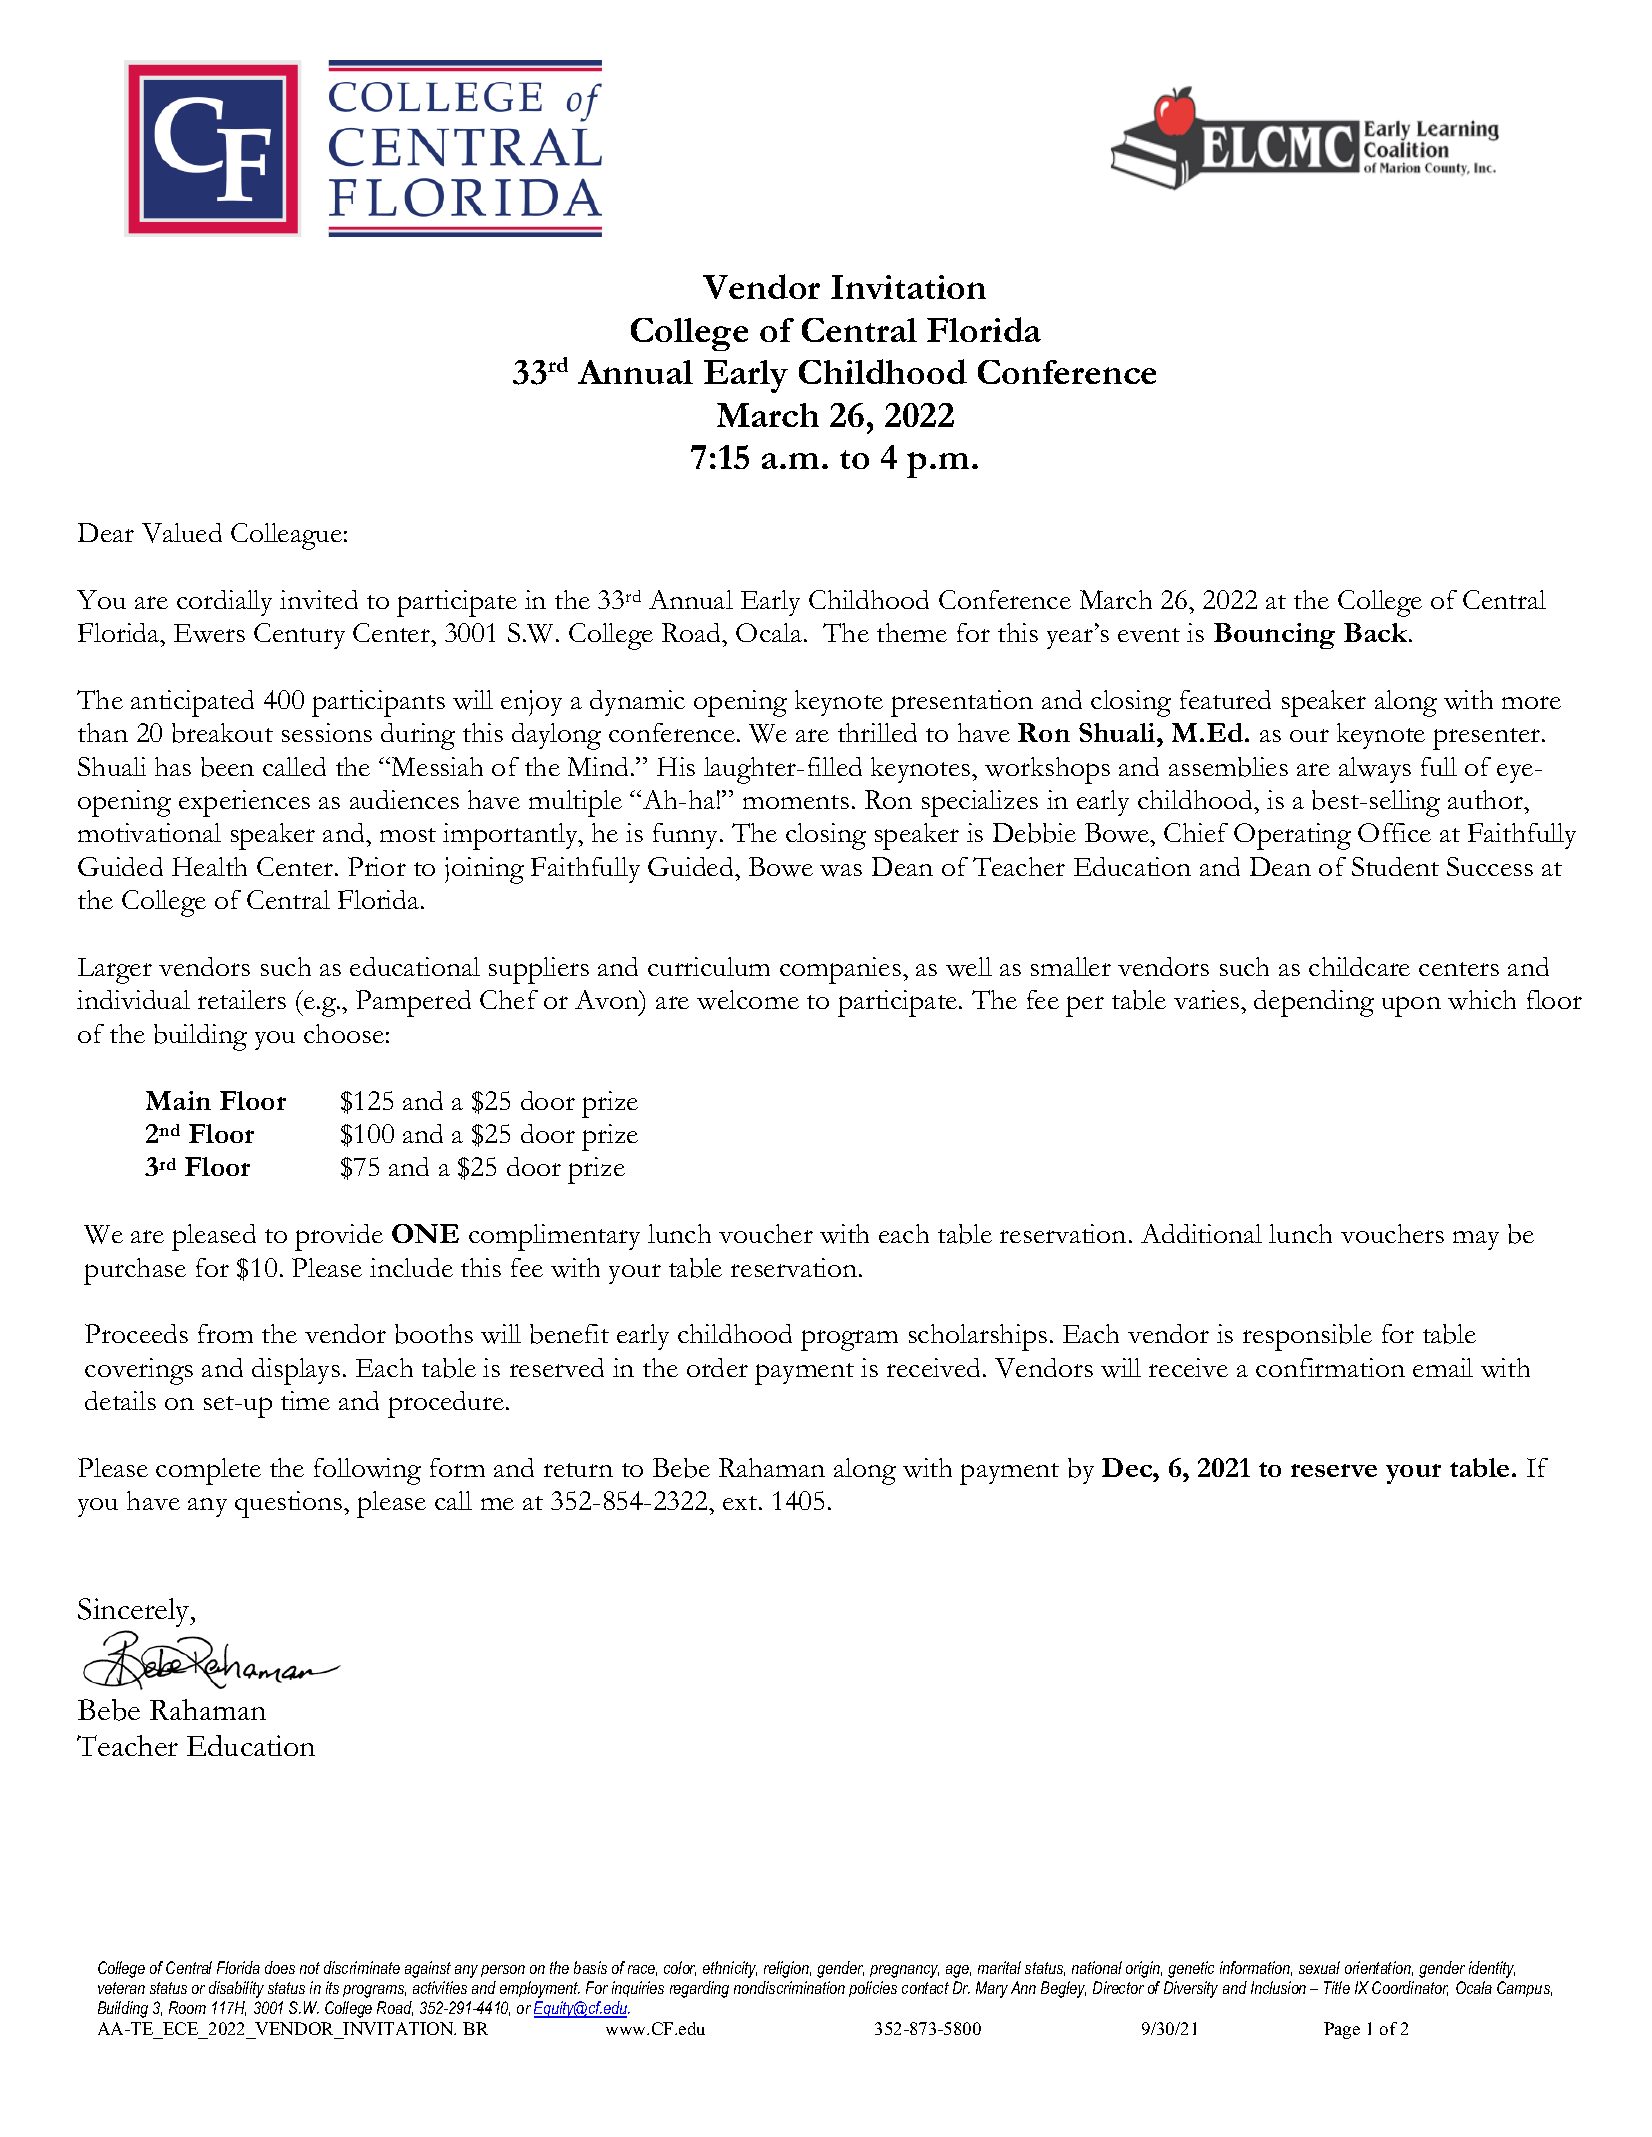 This screenshot has height=2137, width=1652. What do you see at coordinates (912, 632) in the screenshot?
I see `theme` at bounding box center [912, 632].
